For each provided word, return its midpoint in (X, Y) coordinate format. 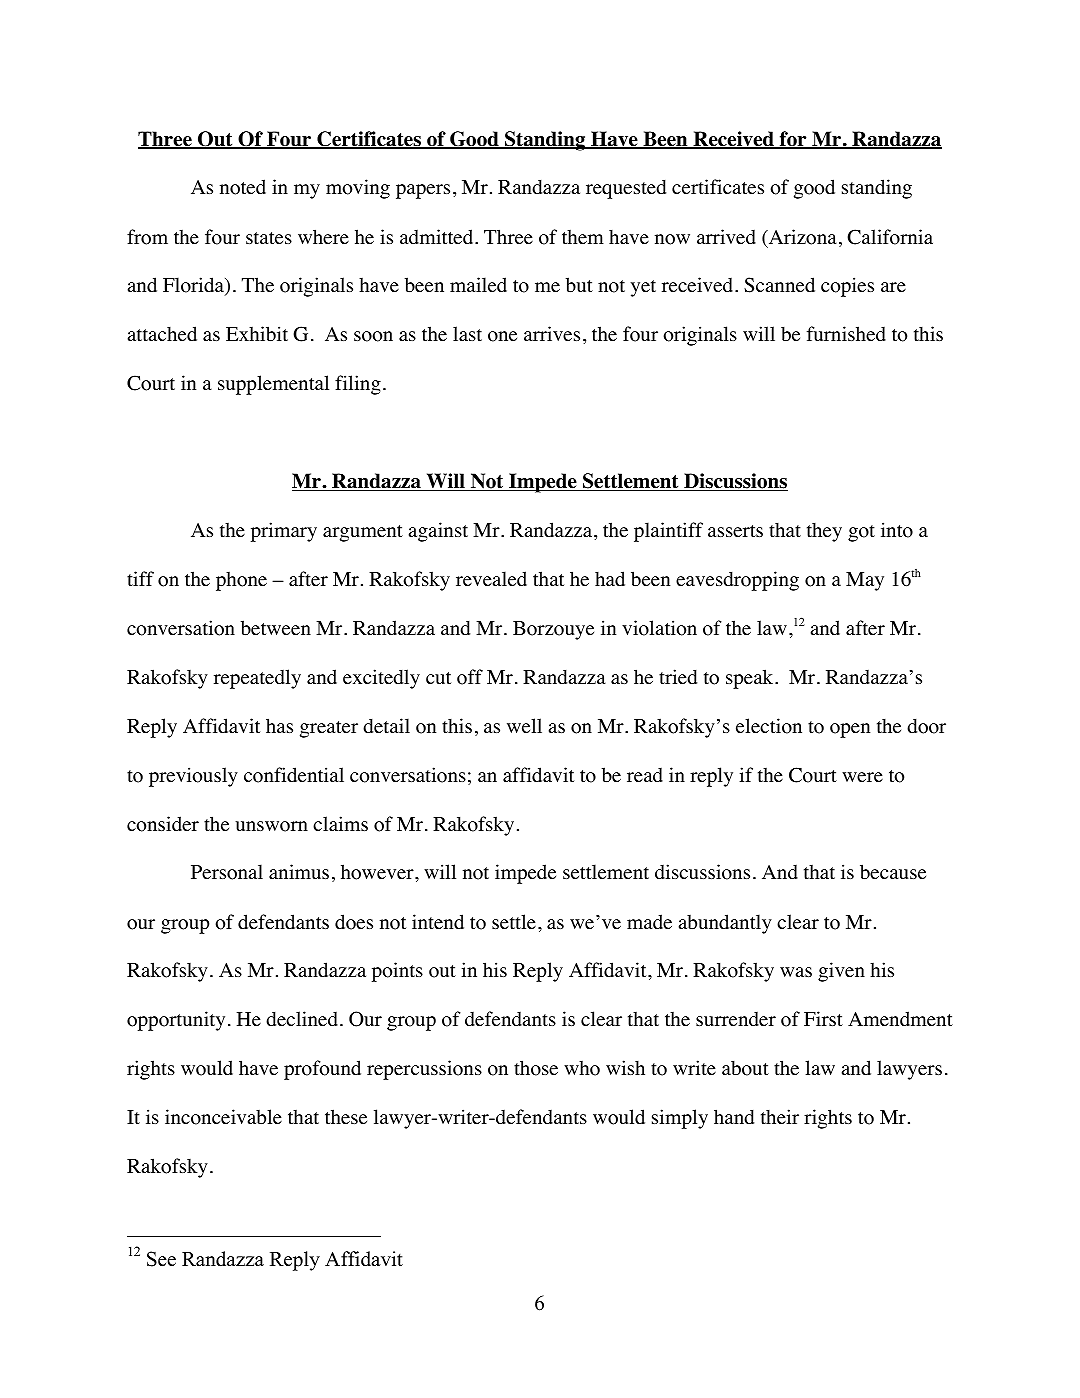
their (780, 1117)
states (269, 238)
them (583, 237)
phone (241, 581)
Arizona (801, 238)
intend (438, 922)
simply (680, 1119)
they (824, 532)
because (893, 872)
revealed (491, 579)
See (161, 1259)
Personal (227, 872)
